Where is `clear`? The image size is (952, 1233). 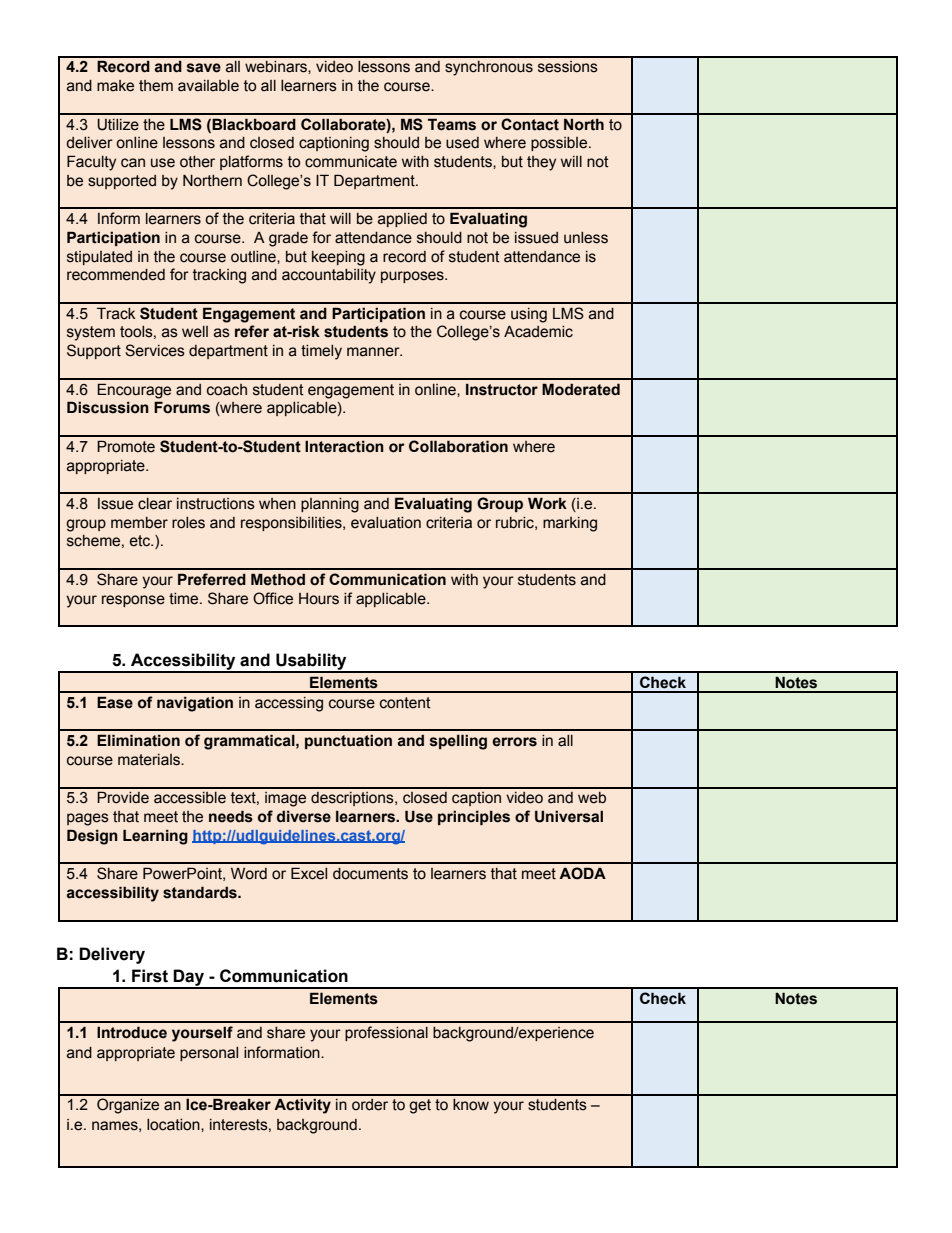 clear is located at coordinates (155, 504).
